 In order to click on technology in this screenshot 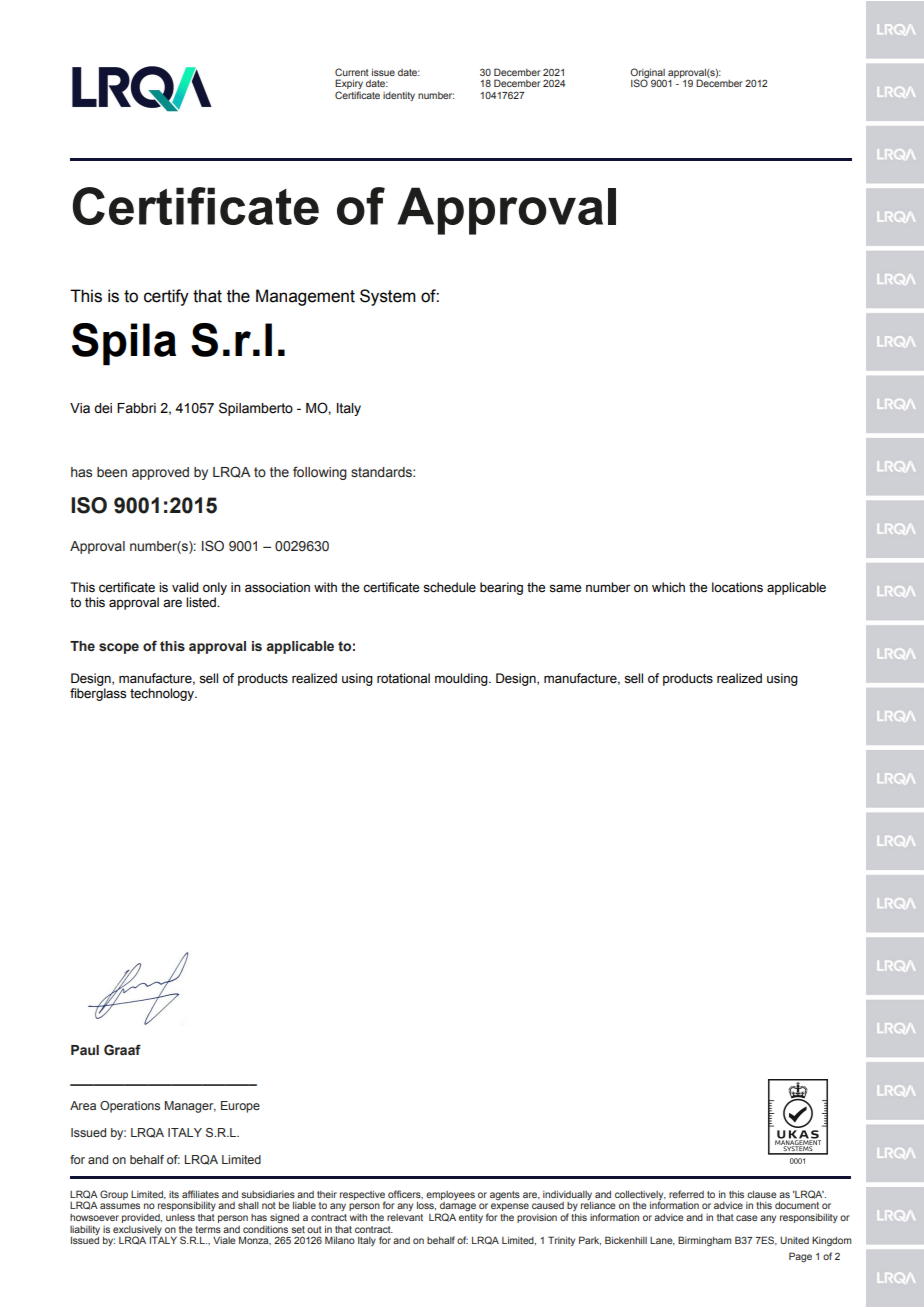, I will do `click(163, 694)`.
